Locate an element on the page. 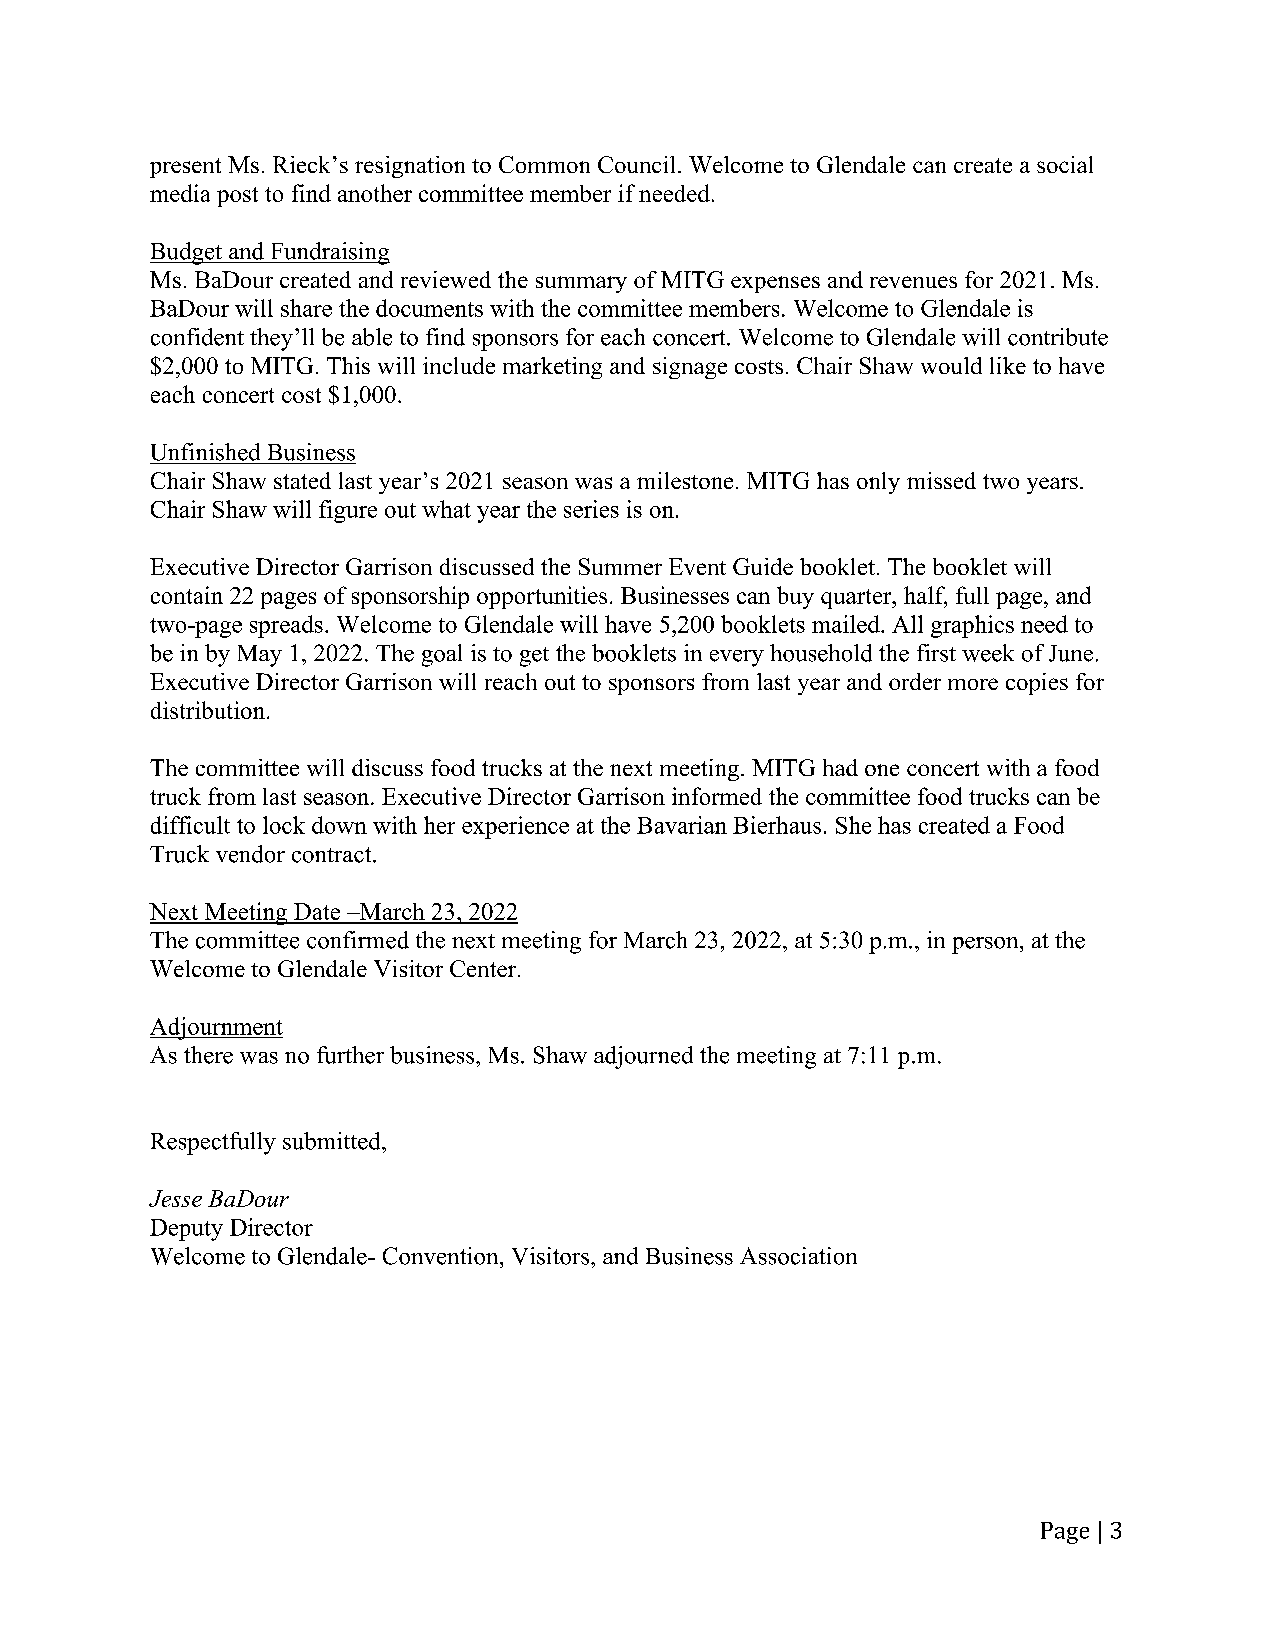  Deputy is located at coordinates (186, 1230).
